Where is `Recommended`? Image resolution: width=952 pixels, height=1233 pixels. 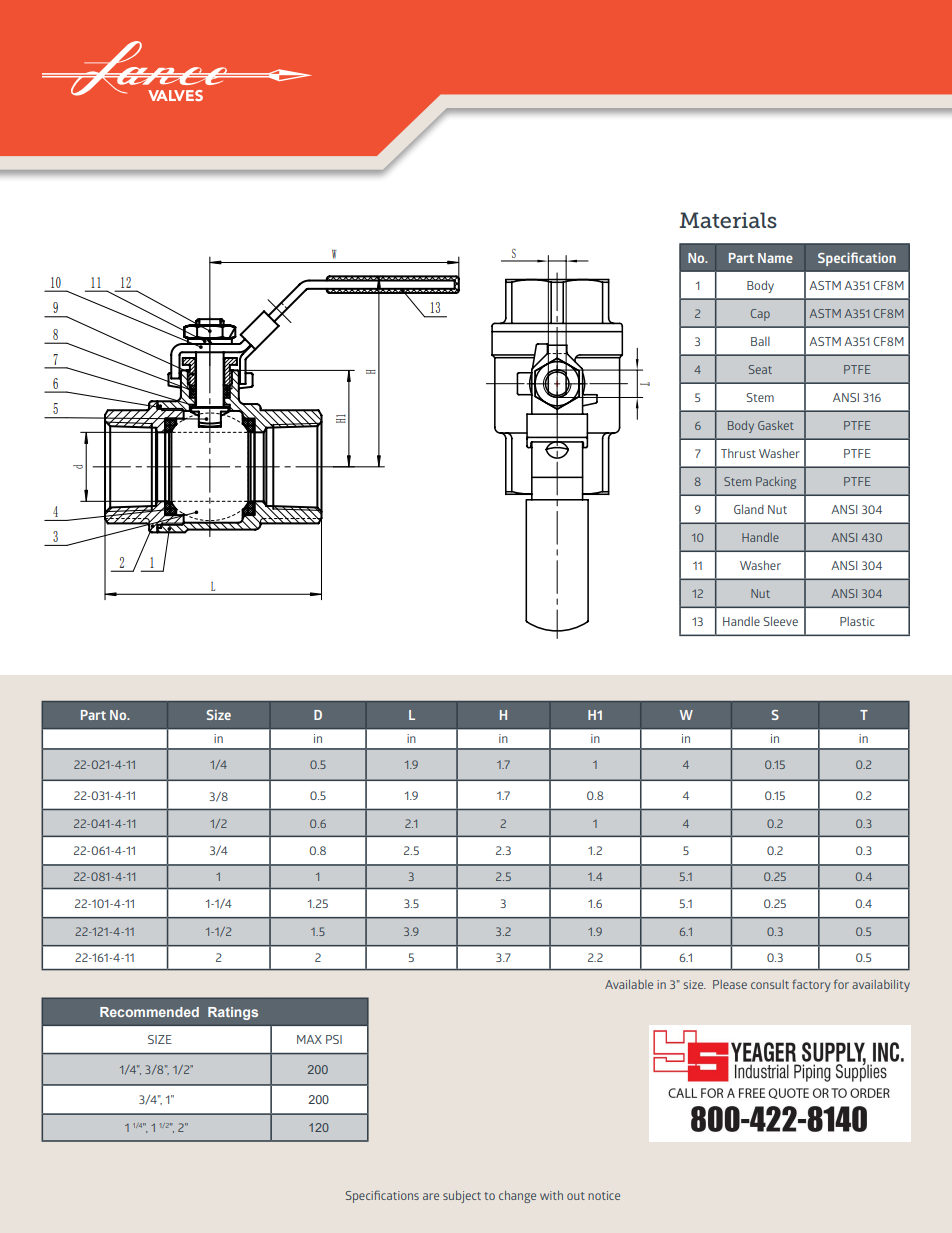
Recommended is located at coordinates (149, 1012).
